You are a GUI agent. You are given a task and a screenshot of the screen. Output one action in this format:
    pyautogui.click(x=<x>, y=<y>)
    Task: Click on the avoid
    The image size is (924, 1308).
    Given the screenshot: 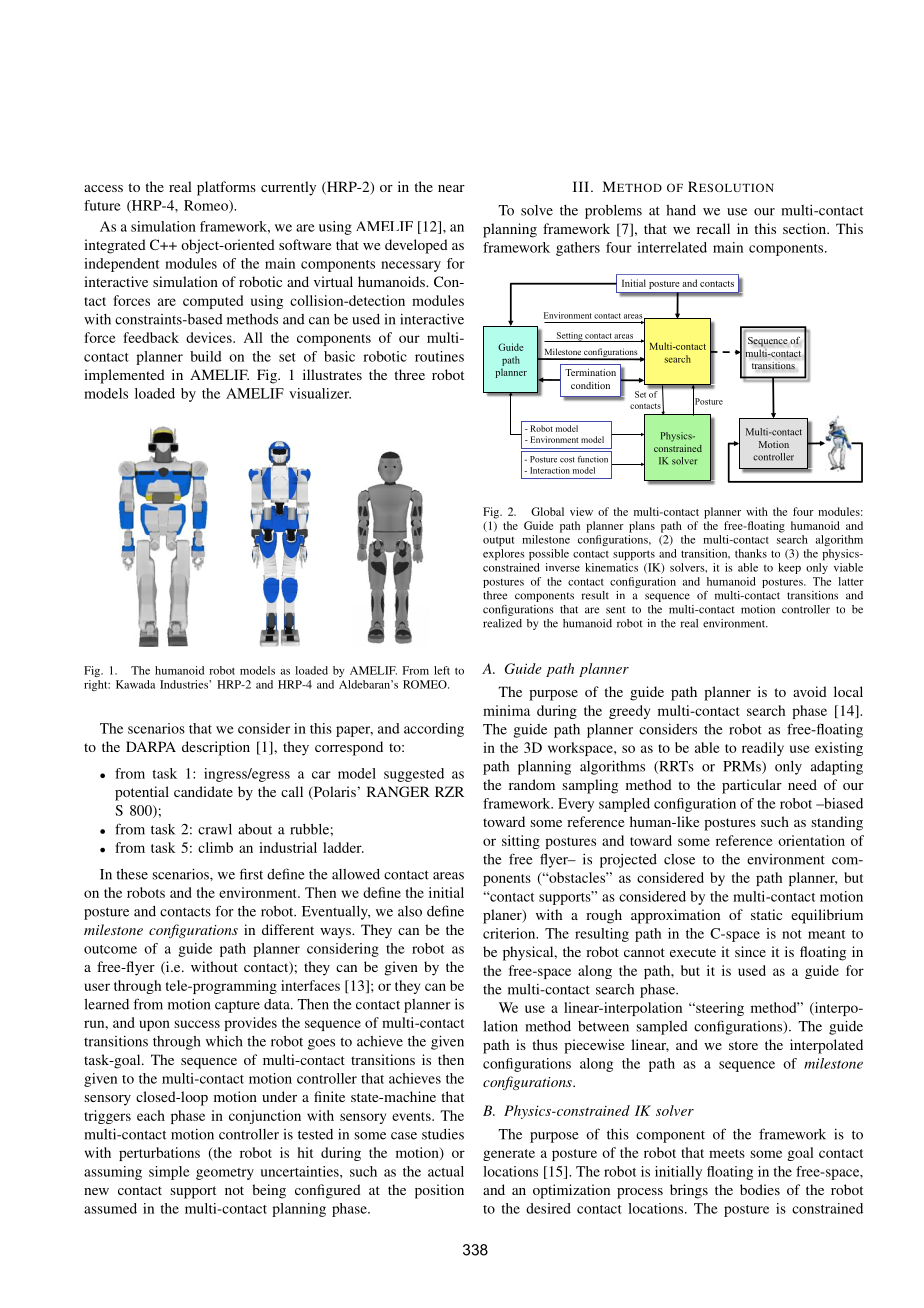 What is the action you would take?
    pyautogui.click(x=810, y=691)
